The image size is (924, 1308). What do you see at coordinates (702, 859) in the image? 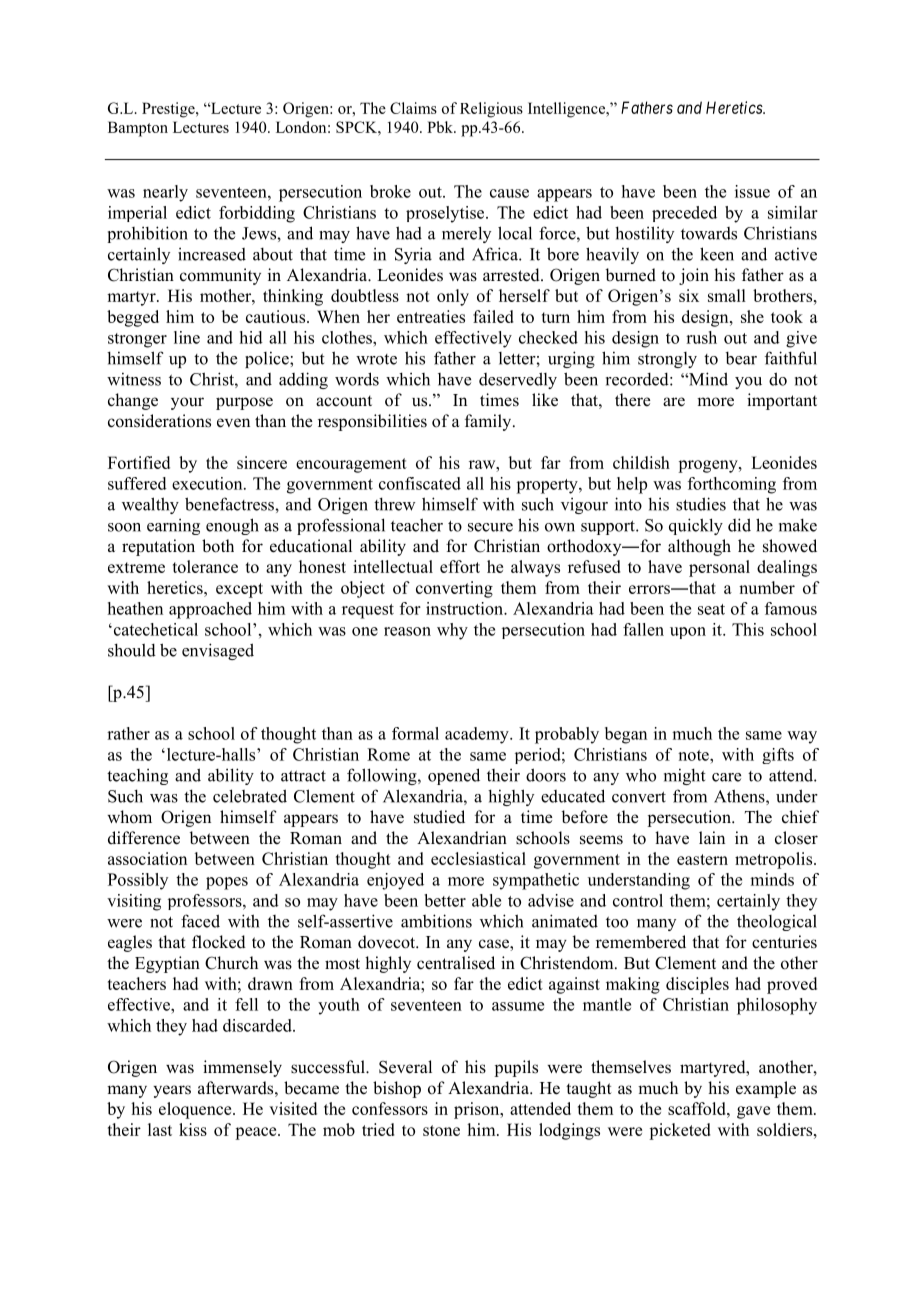
I see `eastern` at bounding box center [702, 859].
